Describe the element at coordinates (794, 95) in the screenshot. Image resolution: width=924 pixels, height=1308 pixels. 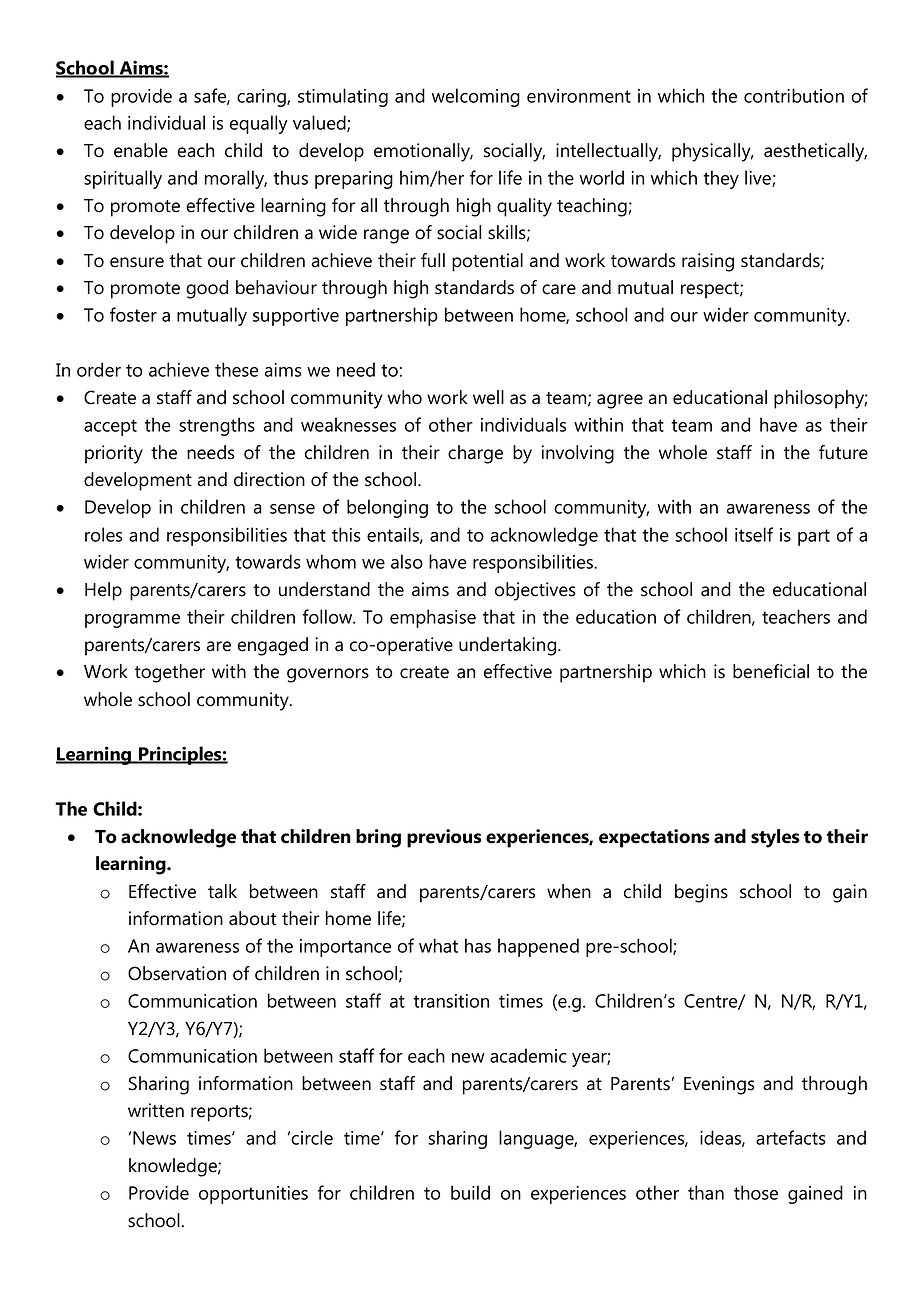
I see `contribution` at that location.
